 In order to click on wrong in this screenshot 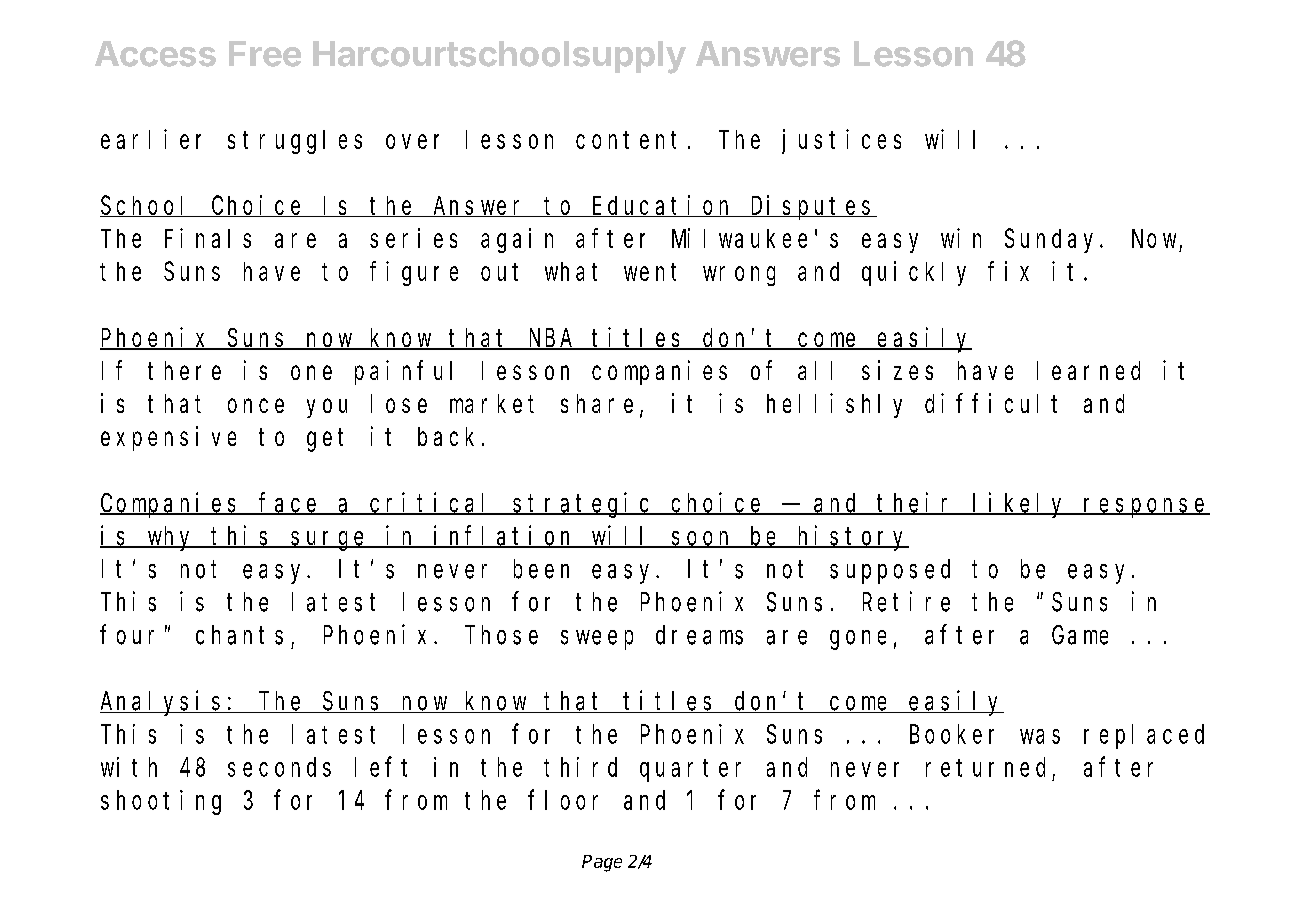, I will do `click(739, 276)`.
